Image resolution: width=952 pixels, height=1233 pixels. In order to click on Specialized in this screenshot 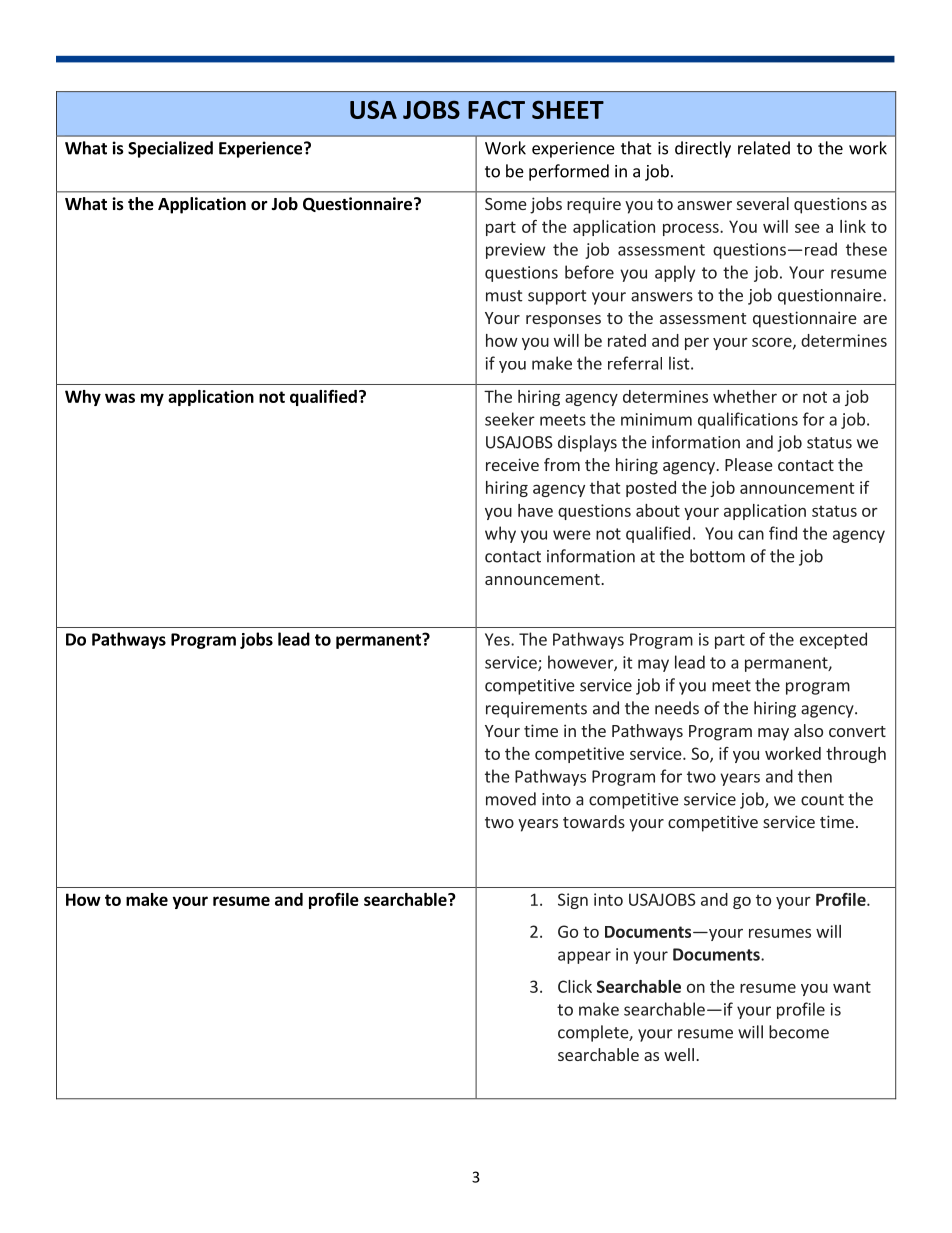, I will do `click(170, 149)`.
